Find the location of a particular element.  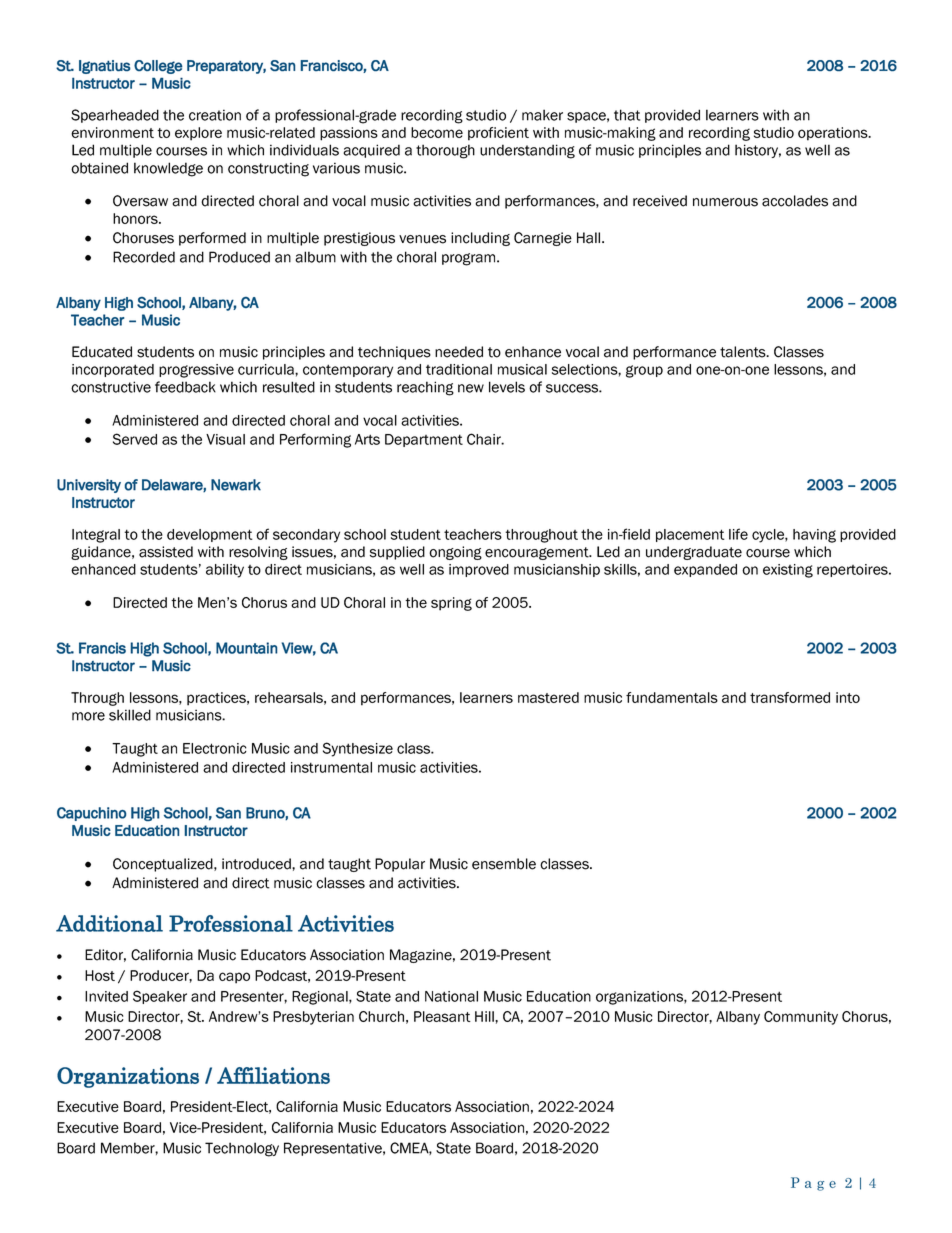

spring is located at coordinates (451, 604).
